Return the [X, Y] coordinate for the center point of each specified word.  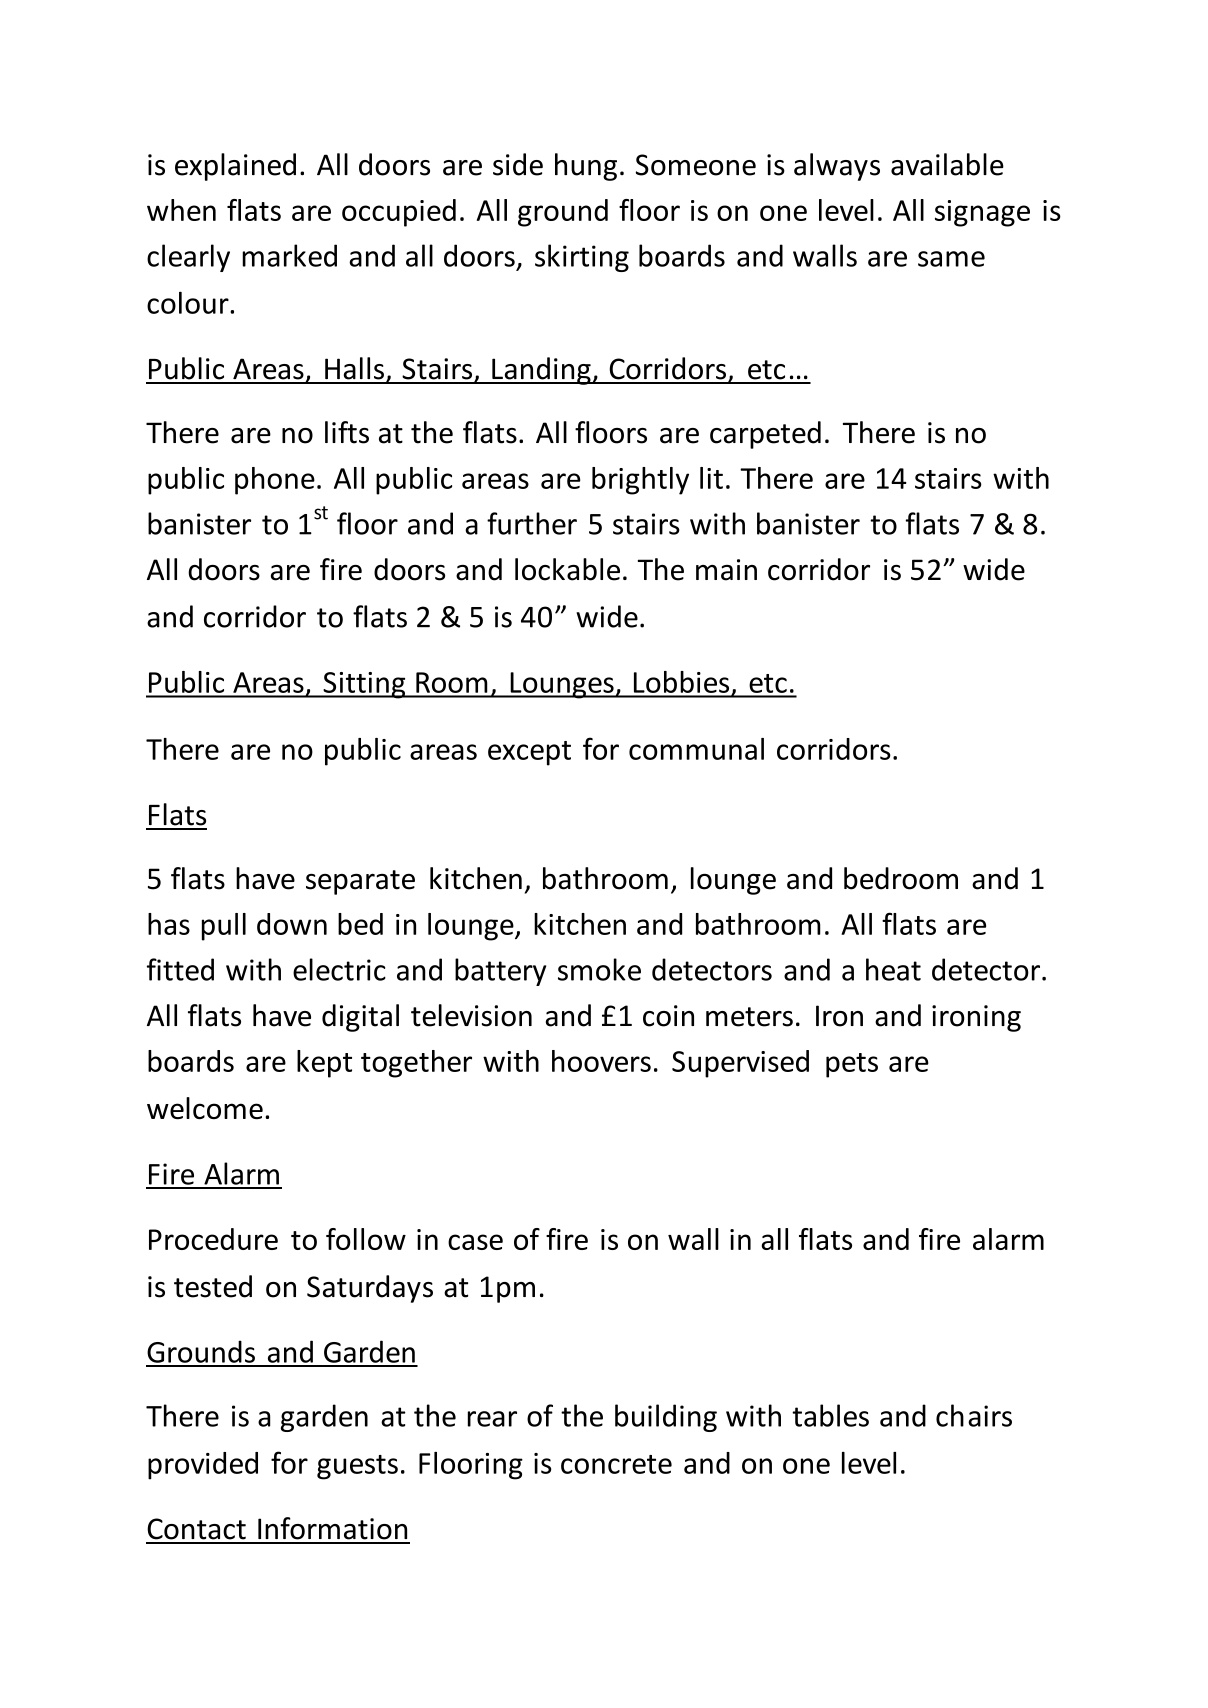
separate [360, 882]
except [529, 753]
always [837, 167]
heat [893, 969]
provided [203, 1466]
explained [235, 167]
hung [586, 167]
